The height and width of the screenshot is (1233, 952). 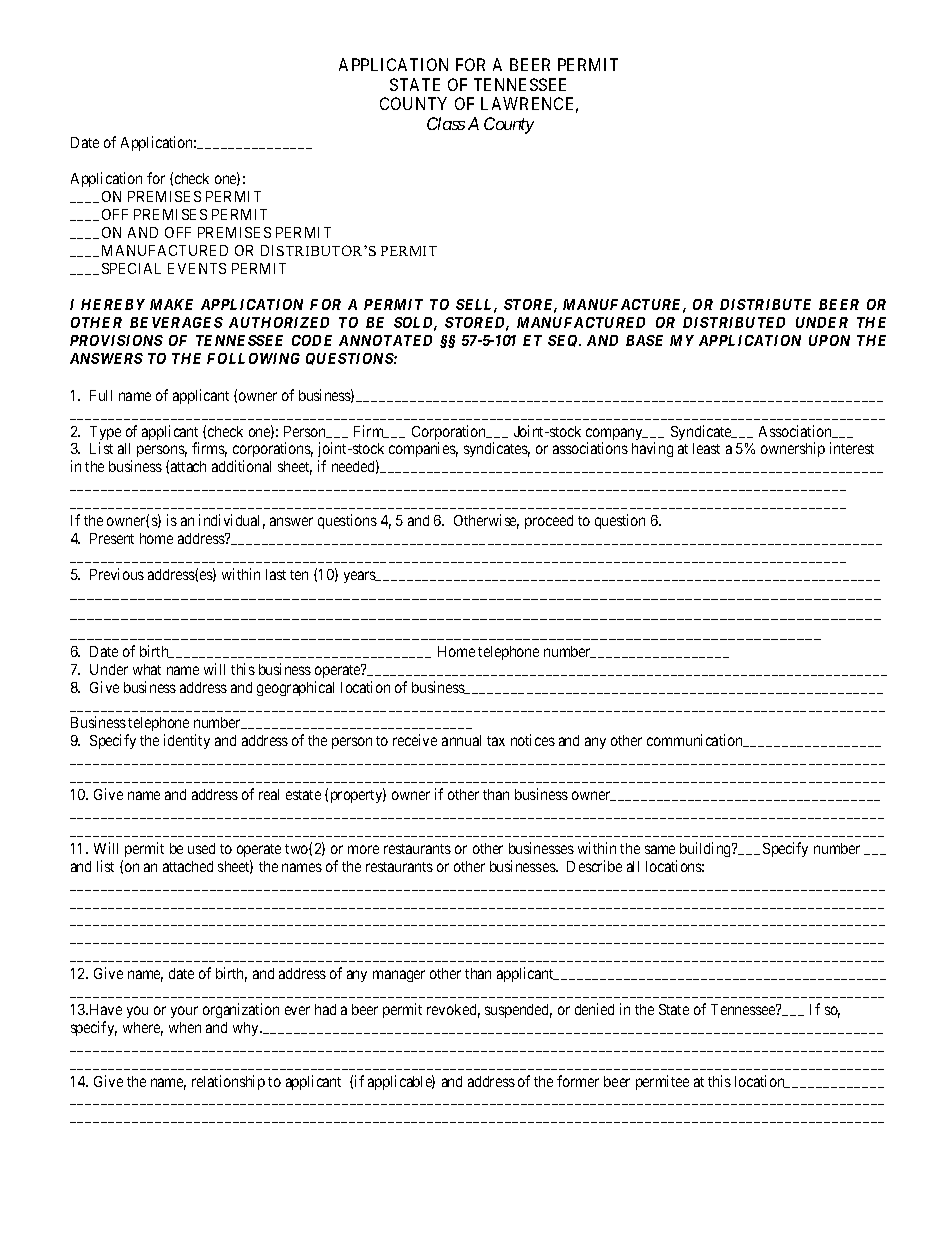 I want to click on UPON, so click(x=829, y=340).
